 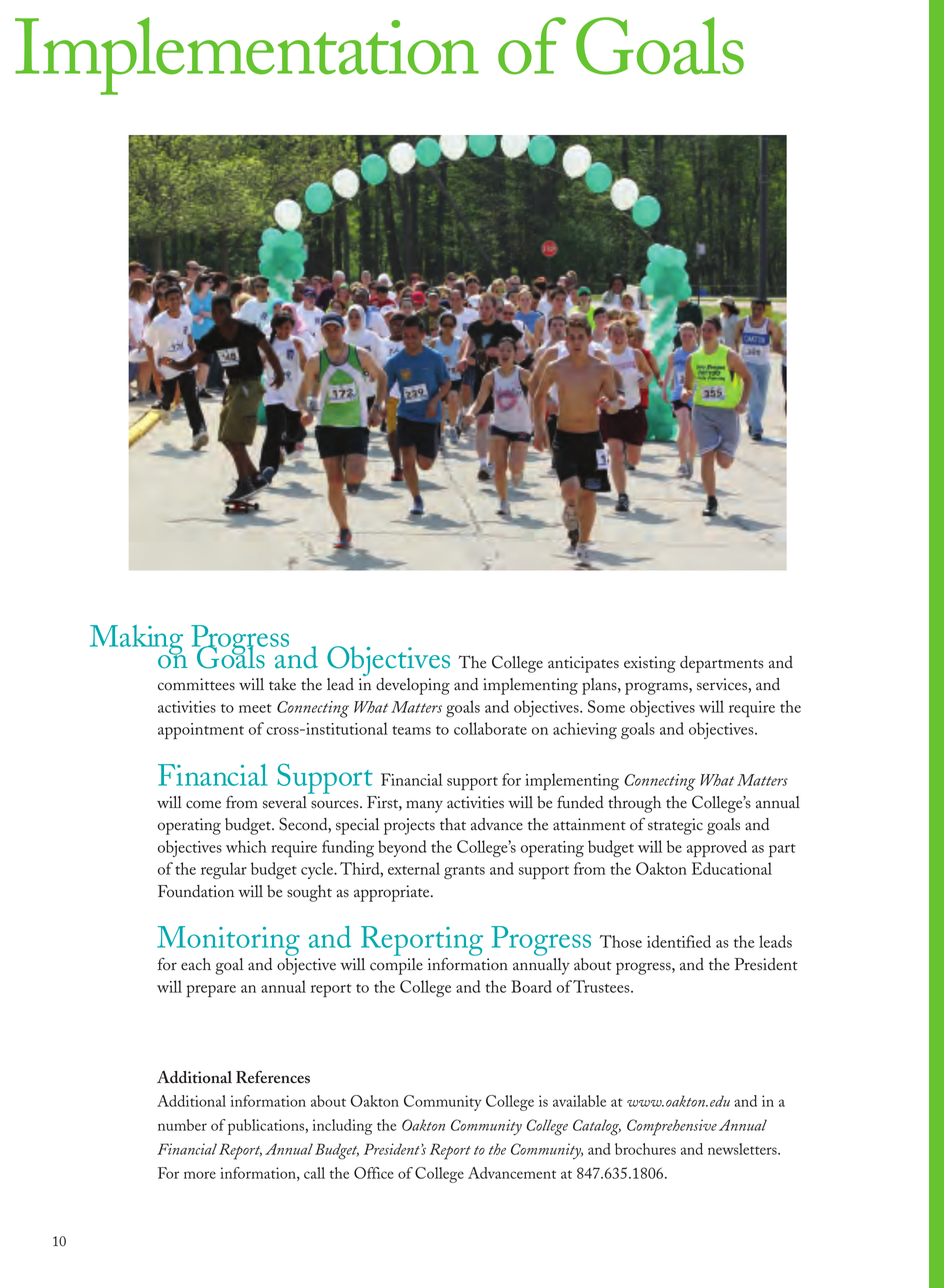 I want to click on Making, so click(x=137, y=641).
